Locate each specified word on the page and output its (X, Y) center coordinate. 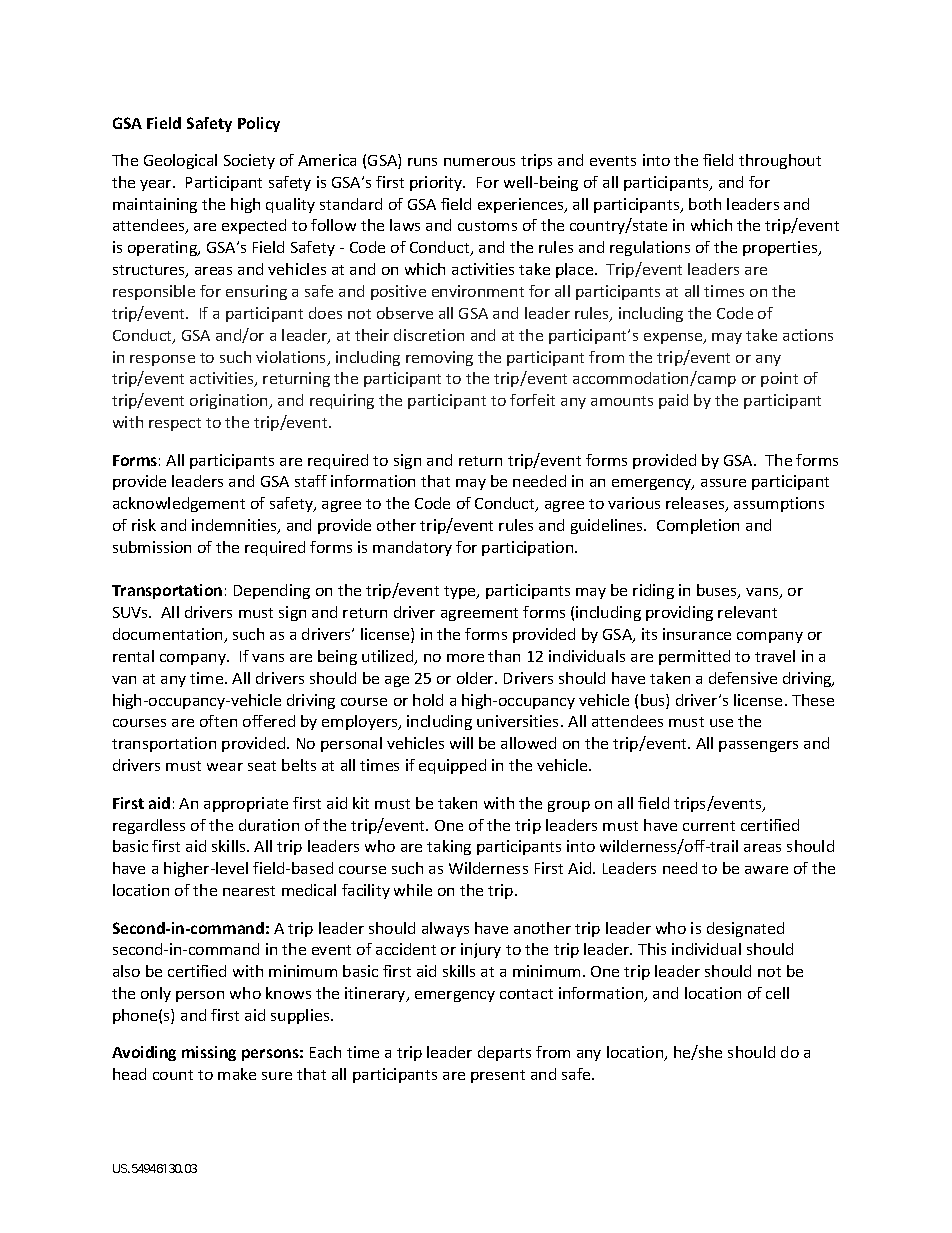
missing (209, 1053)
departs (504, 1053)
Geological (180, 161)
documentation (169, 635)
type (461, 592)
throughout (780, 161)
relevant (747, 612)
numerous (479, 162)
